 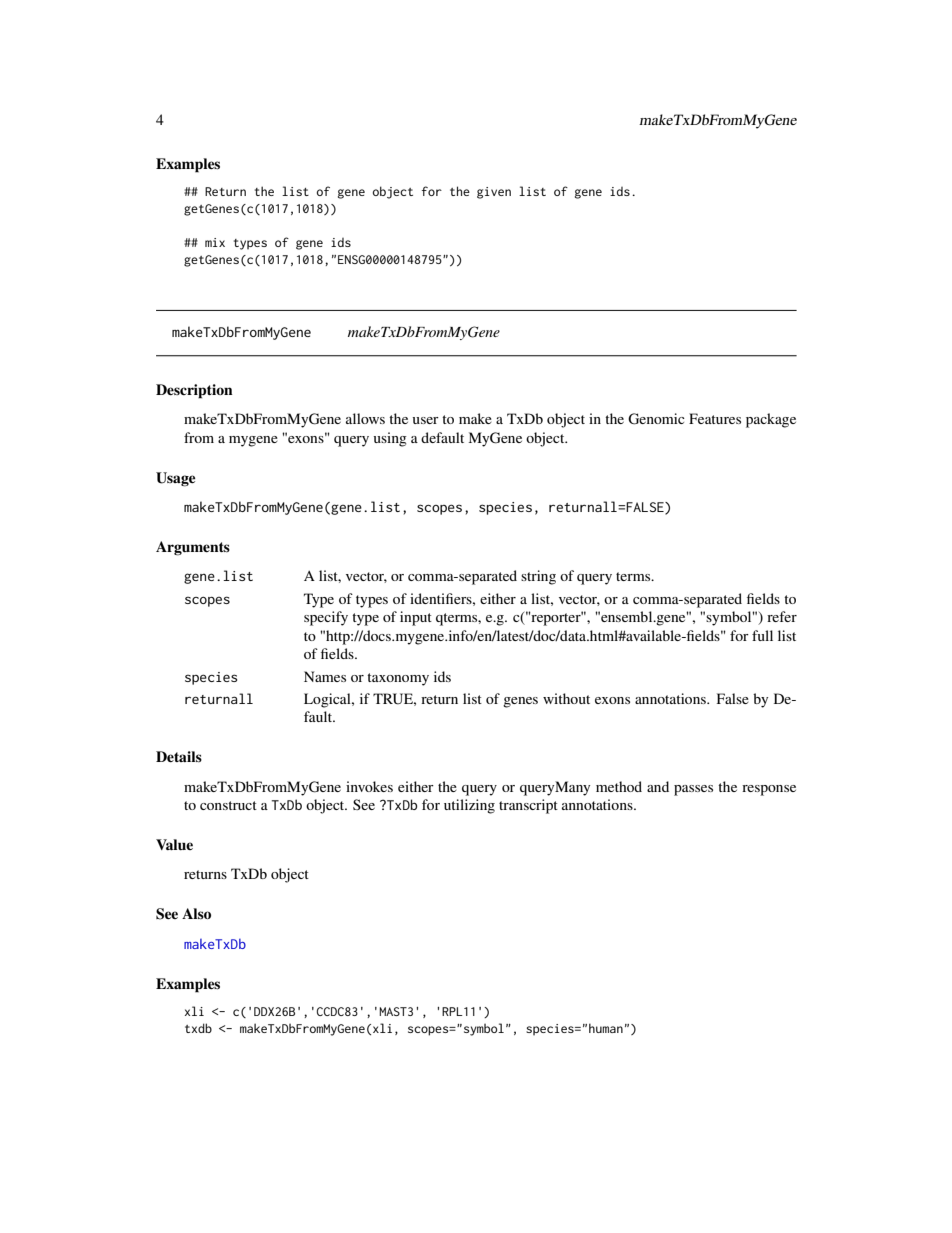 I want to click on given, so click(x=494, y=193).
